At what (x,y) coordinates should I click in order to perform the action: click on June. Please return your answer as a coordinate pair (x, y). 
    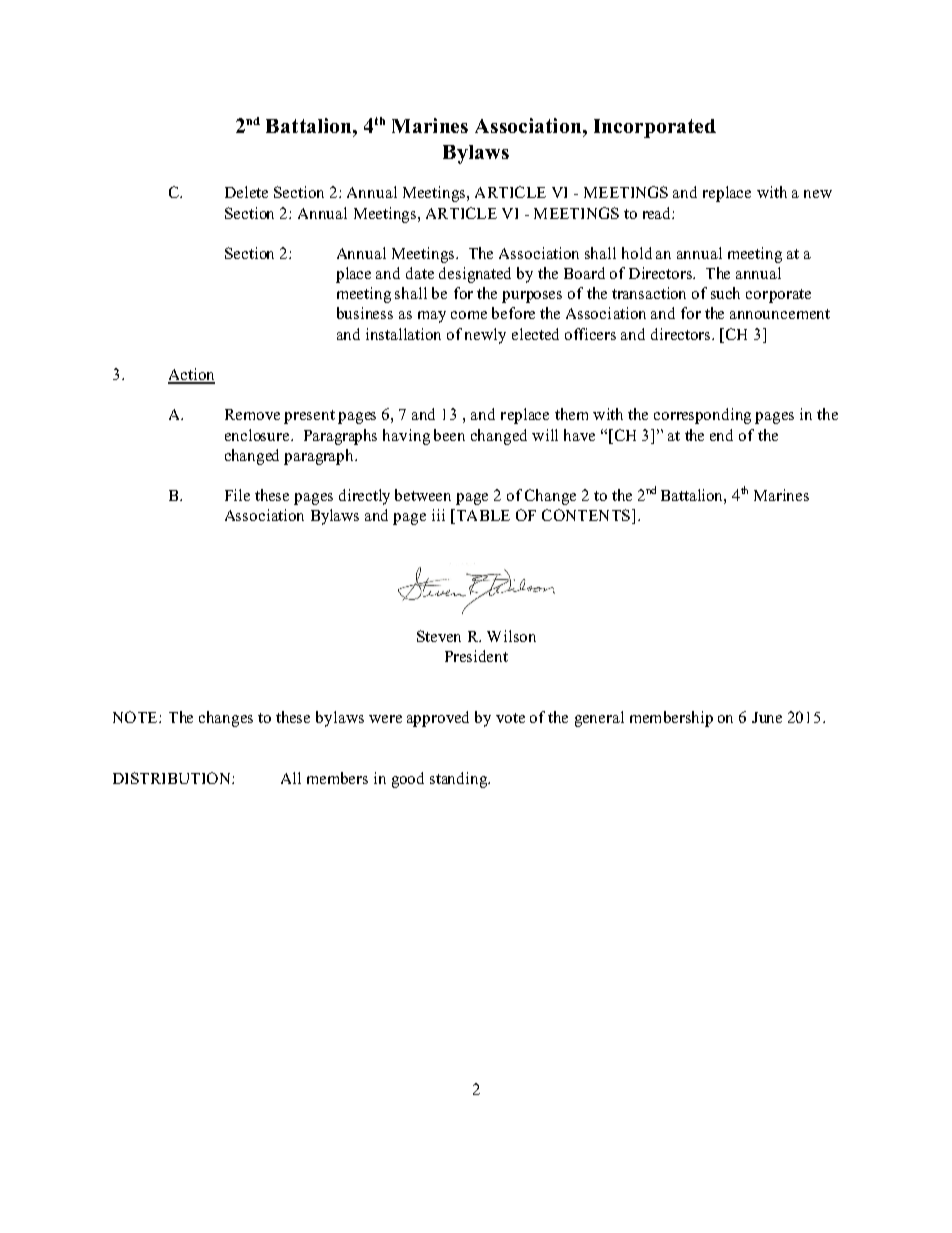
    Looking at the image, I should click on (767, 717).
